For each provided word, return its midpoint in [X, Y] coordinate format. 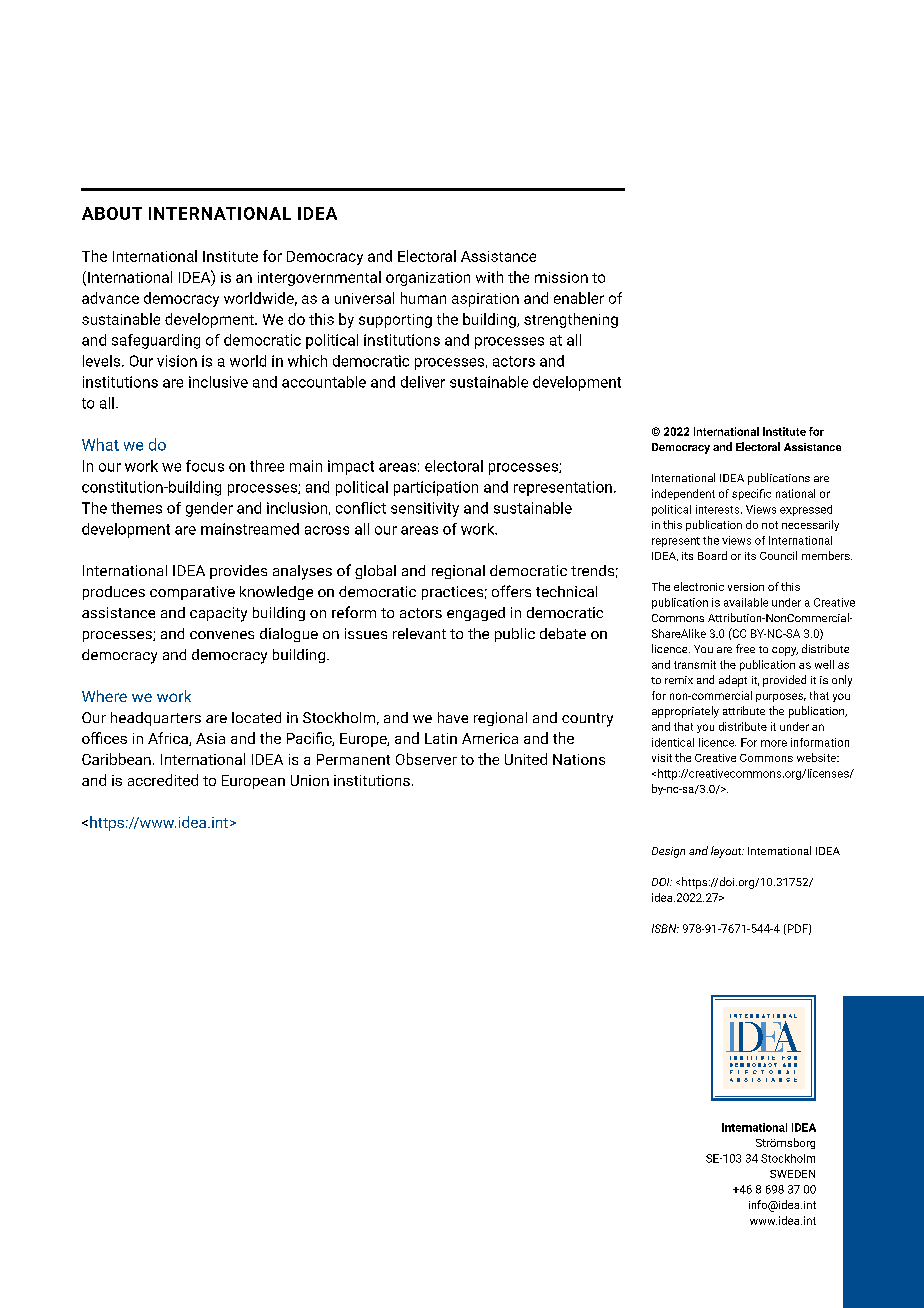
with [489, 277]
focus [205, 466]
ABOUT [112, 213]
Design [668, 852]
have [453, 717]
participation [436, 488]
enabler [579, 298]
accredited [163, 780]
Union [310, 780]
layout [727, 852]
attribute [744, 710]
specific [751, 494]
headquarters [156, 719]
